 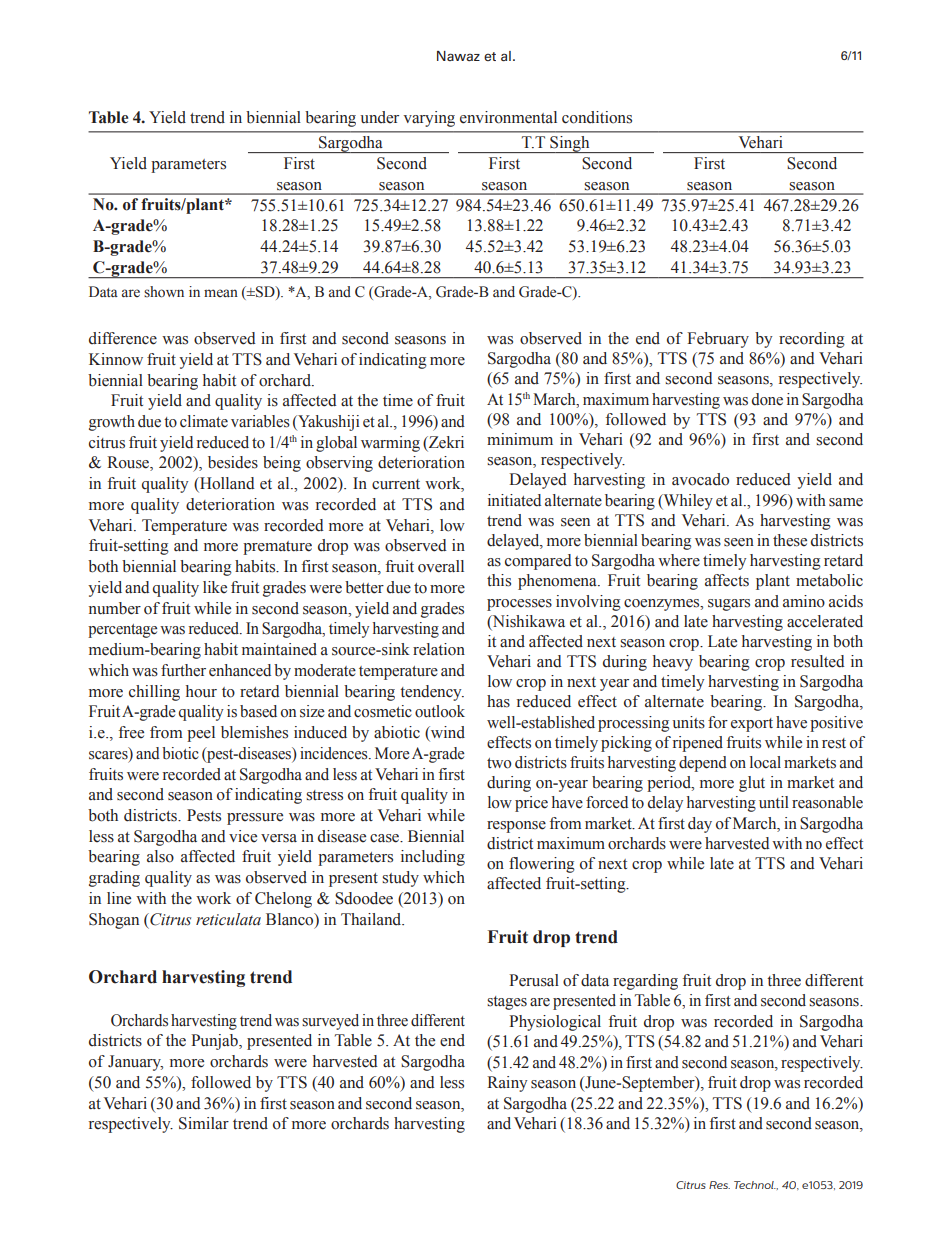 I want to click on minimum, so click(x=520, y=439).
